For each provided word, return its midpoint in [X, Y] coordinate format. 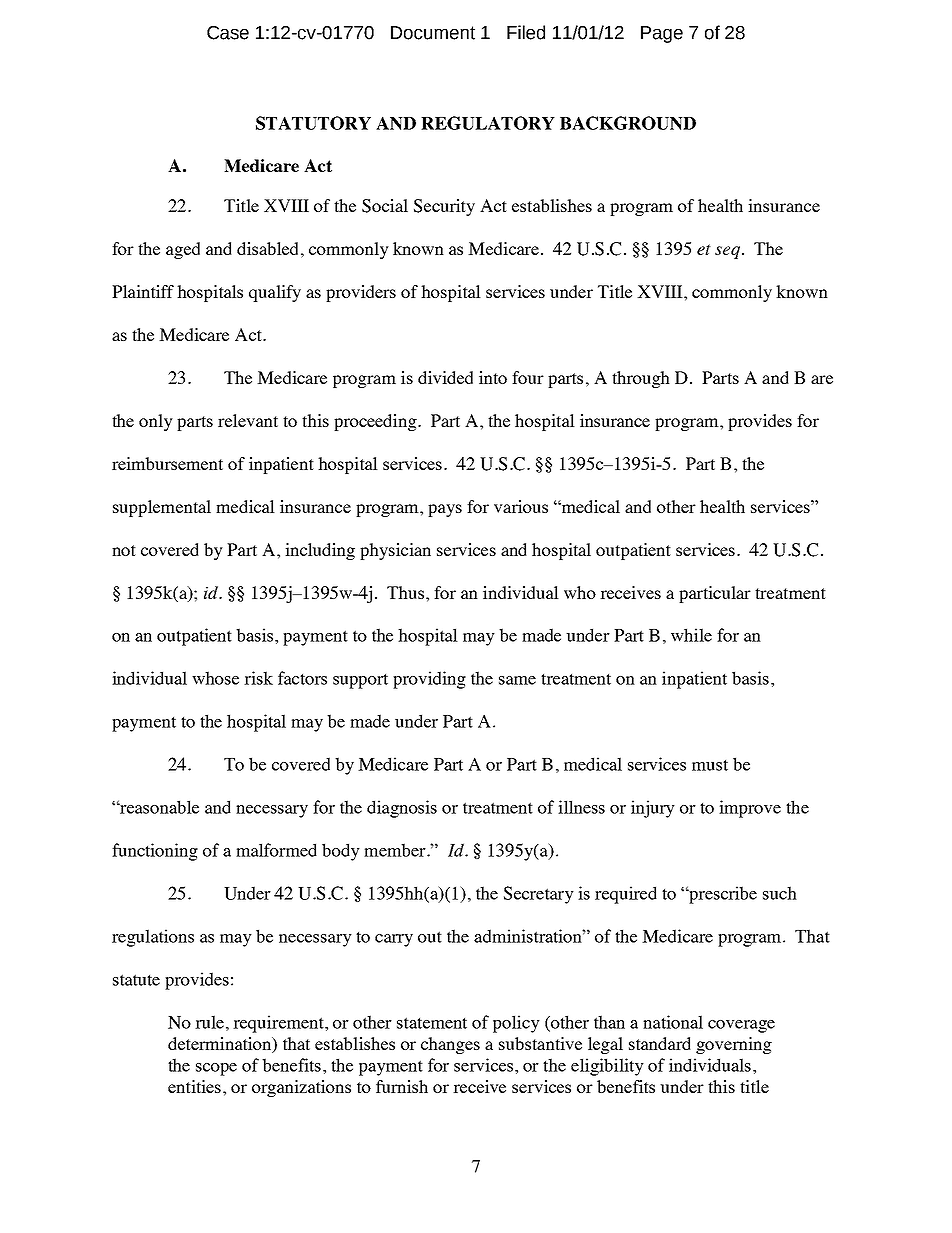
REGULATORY [488, 123]
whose [215, 678]
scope [216, 1069]
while [691, 635]
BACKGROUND [628, 123]
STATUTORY [313, 123]
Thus [407, 592]
